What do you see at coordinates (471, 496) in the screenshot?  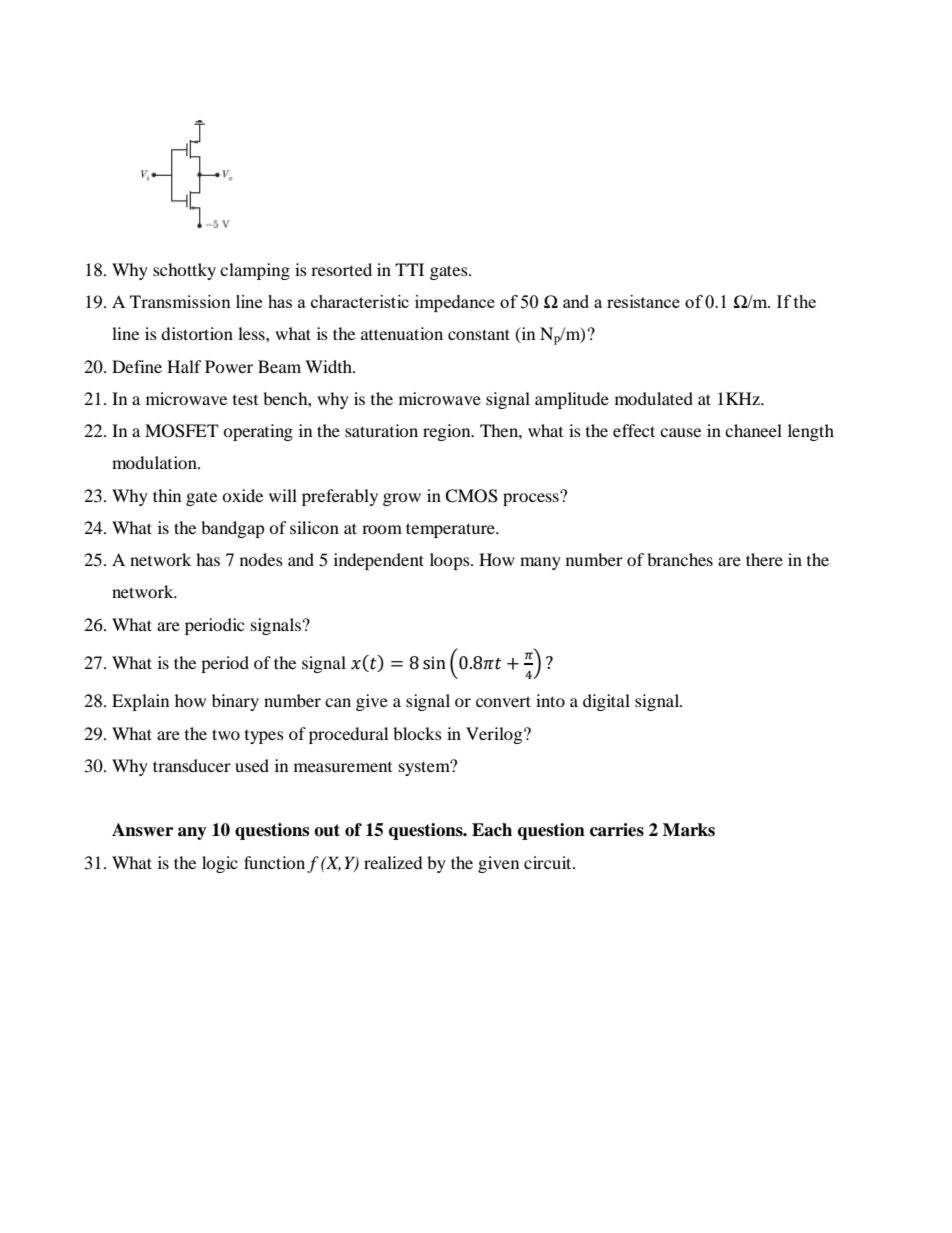 I see `CMOS` at bounding box center [471, 496].
